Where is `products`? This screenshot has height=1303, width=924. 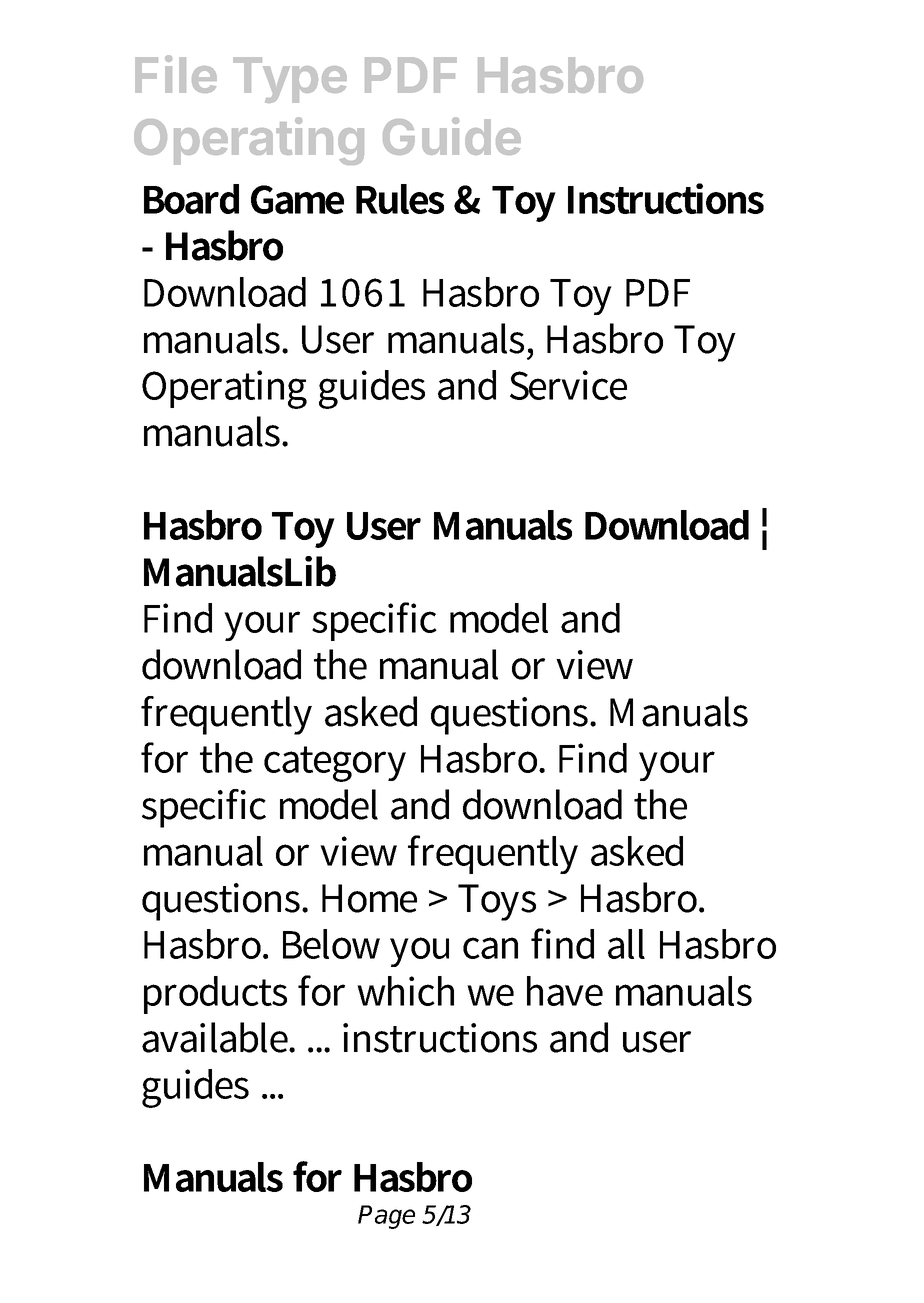
products is located at coordinates (215, 995).
